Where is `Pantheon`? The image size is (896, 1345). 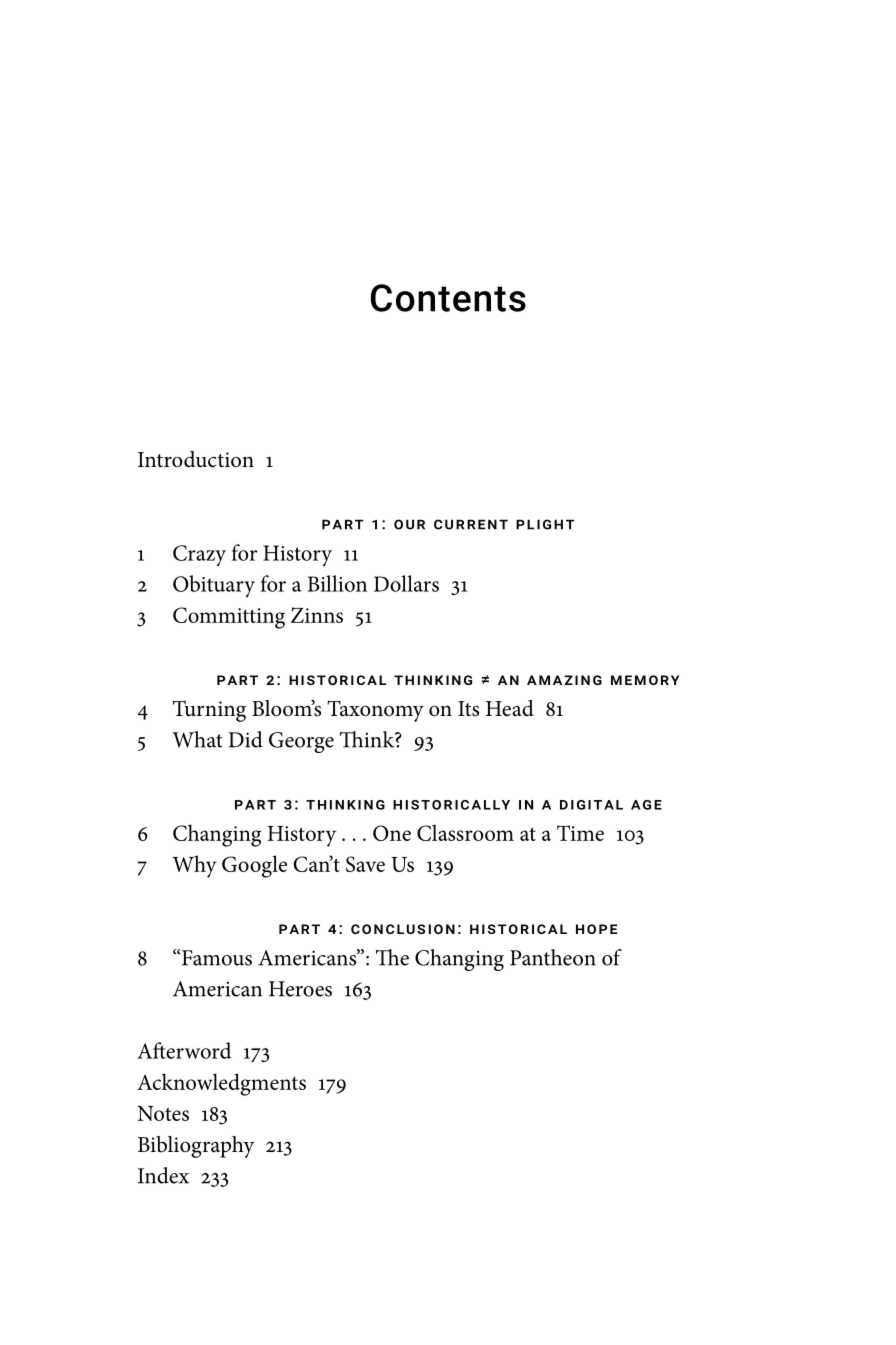
Pantheon is located at coordinates (553, 957).
